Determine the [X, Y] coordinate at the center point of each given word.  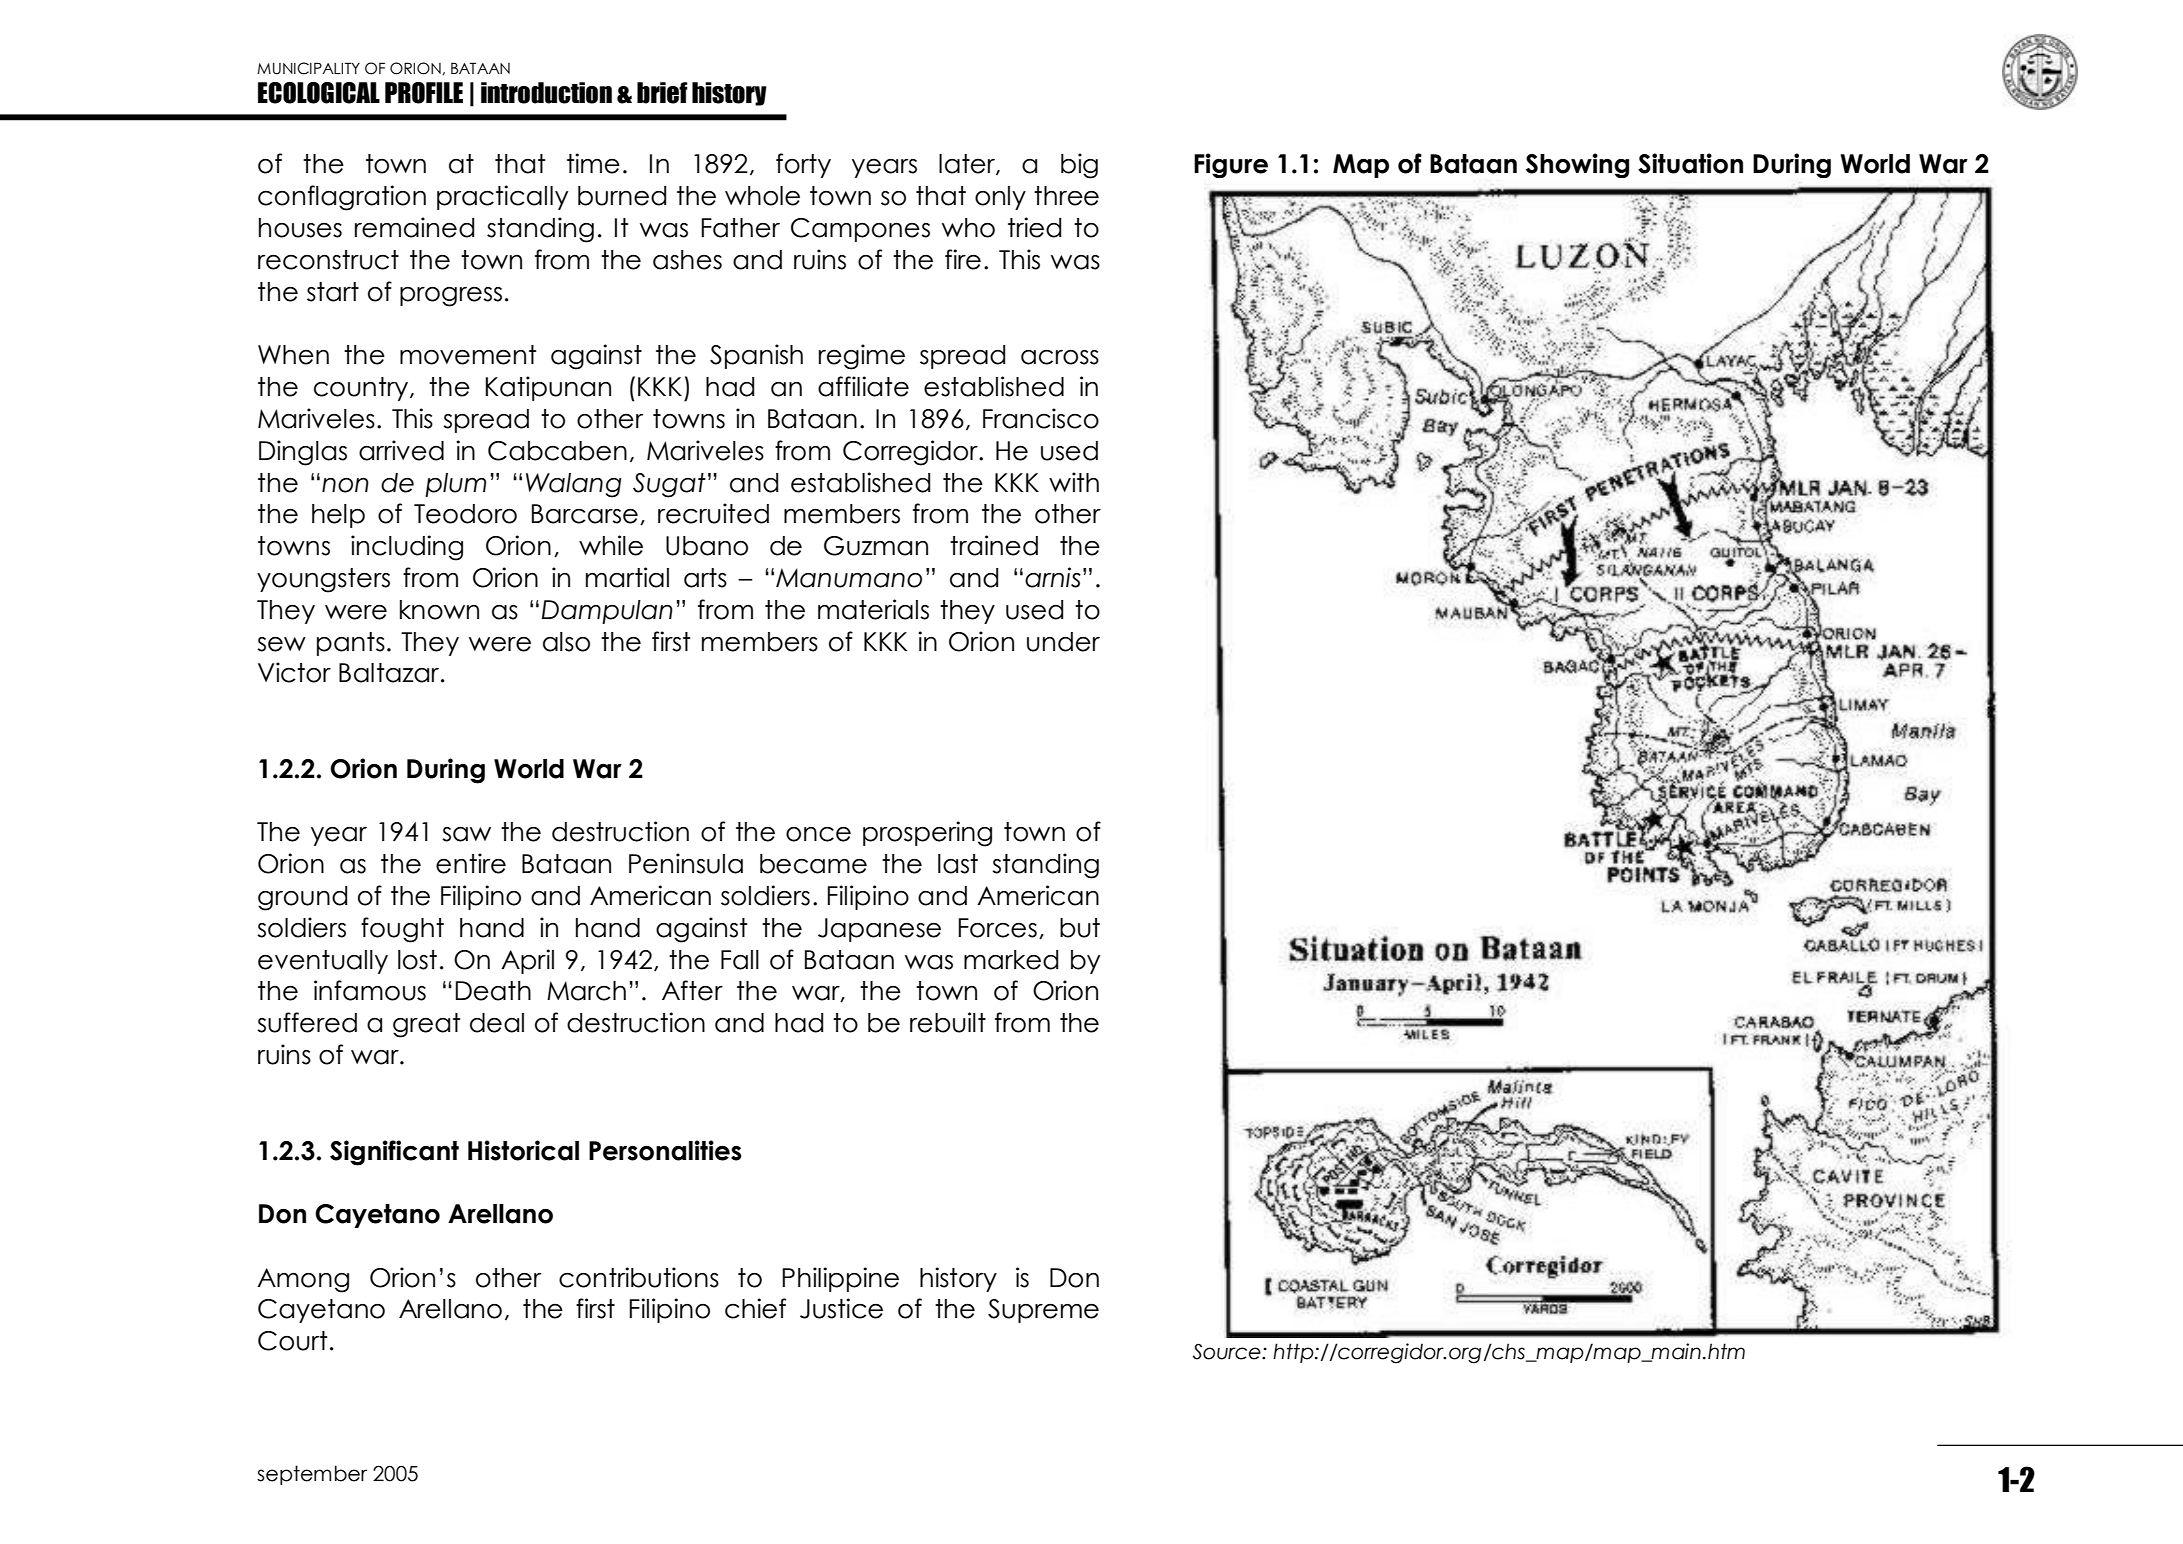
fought [402, 930]
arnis [1053, 577]
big [1079, 166]
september [312, 1475]
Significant [394, 1153]
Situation [1690, 163]
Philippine [840, 1279]
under [1063, 642]
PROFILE [424, 93]
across [1060, 357]
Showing [1577, 165]
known [439, 610]
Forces [997, 928]
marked [1011, 960]
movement [468, 355]
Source [1228, 1351]
